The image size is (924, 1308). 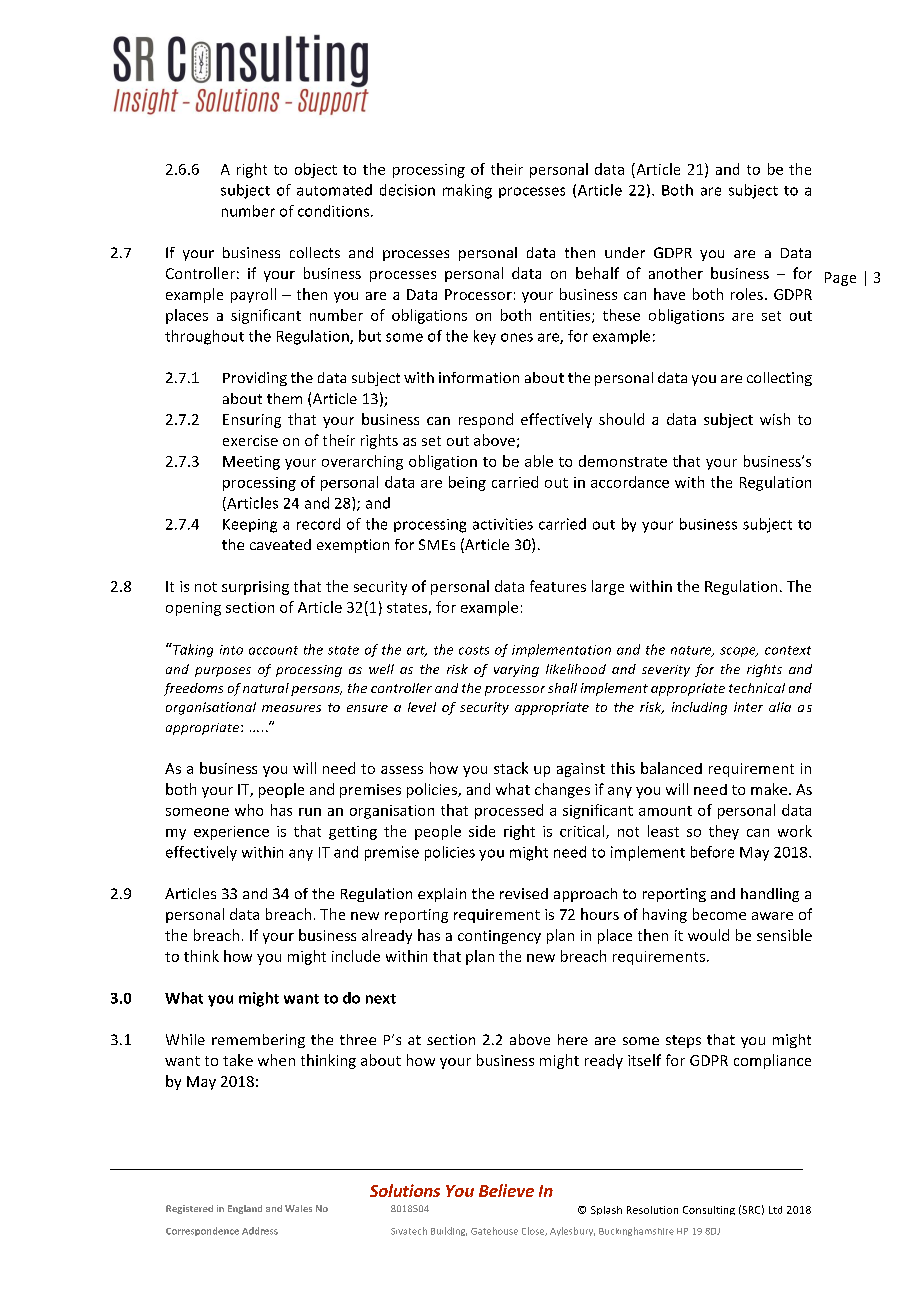 I want to click on Ltd, so click(x=775, y=1210).
